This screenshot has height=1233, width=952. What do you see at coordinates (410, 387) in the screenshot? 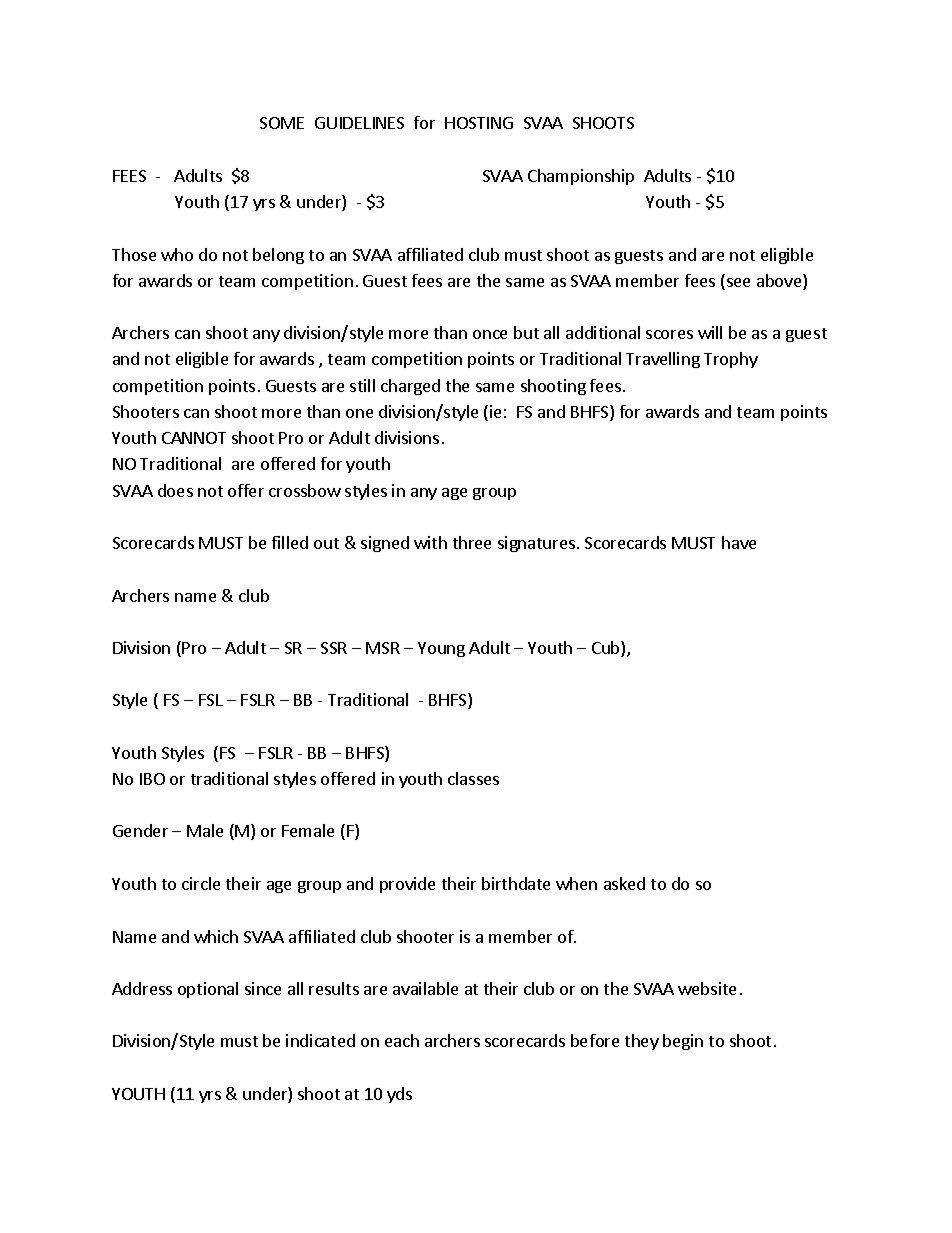
I see `charged` at bounding box center [410, 387].
